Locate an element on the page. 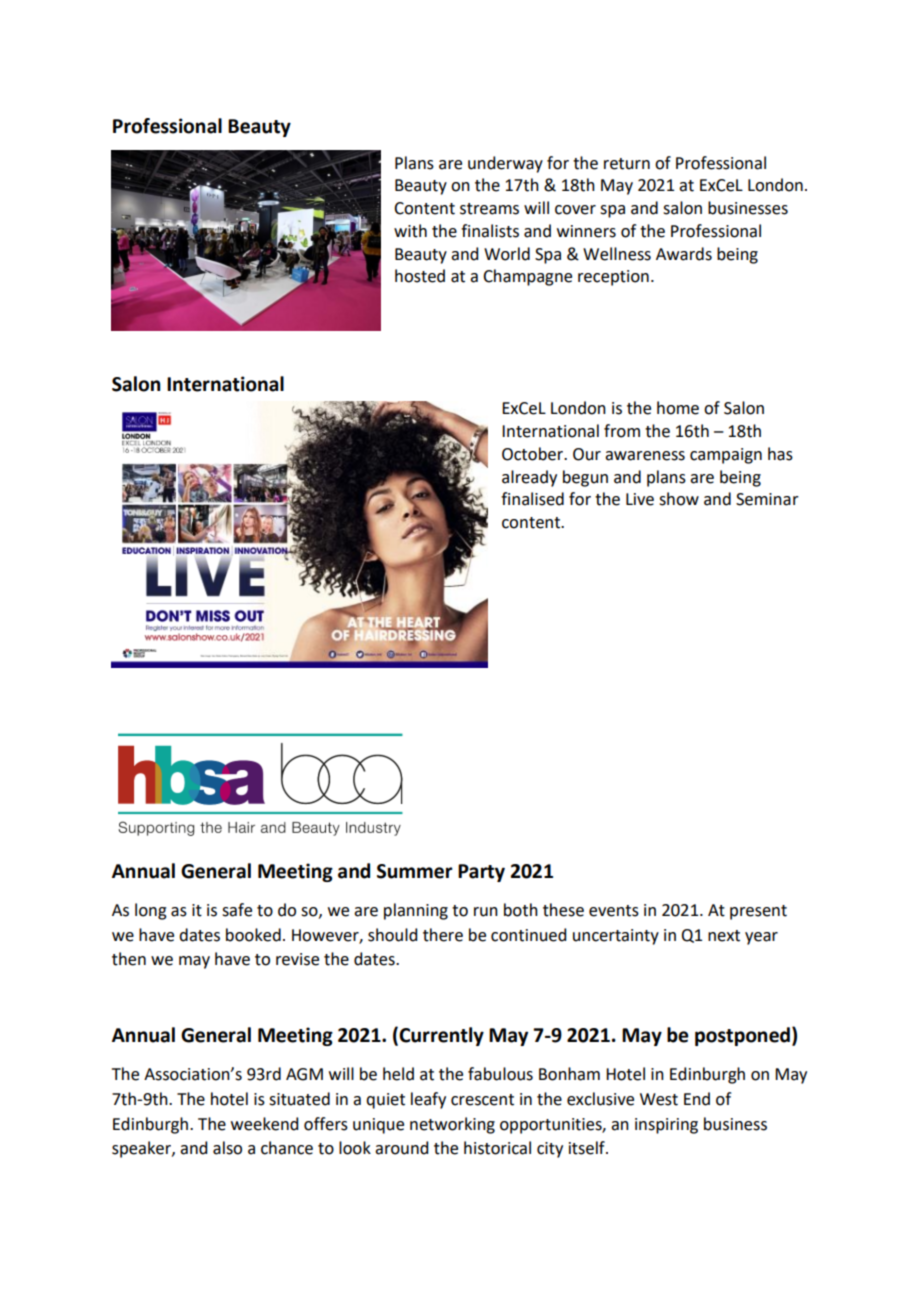  also is located at coordinates (227, 1148).
